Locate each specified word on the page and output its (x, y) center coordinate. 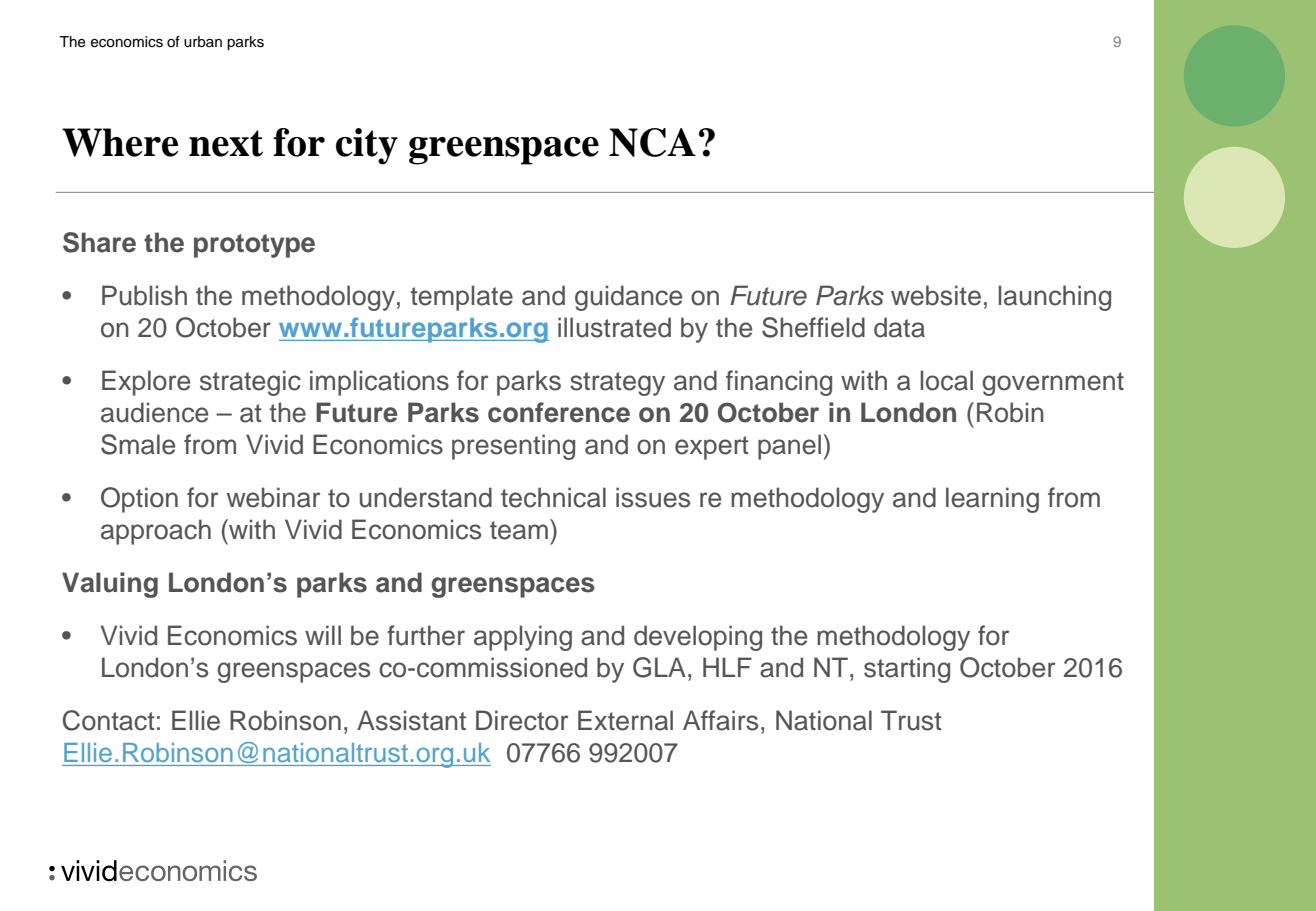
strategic (250, 383)
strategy (617, 384)
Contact (109, 720)
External (625, 720)
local (946, 380)
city (367, 146)
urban (203, 42)
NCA (652, 142)
